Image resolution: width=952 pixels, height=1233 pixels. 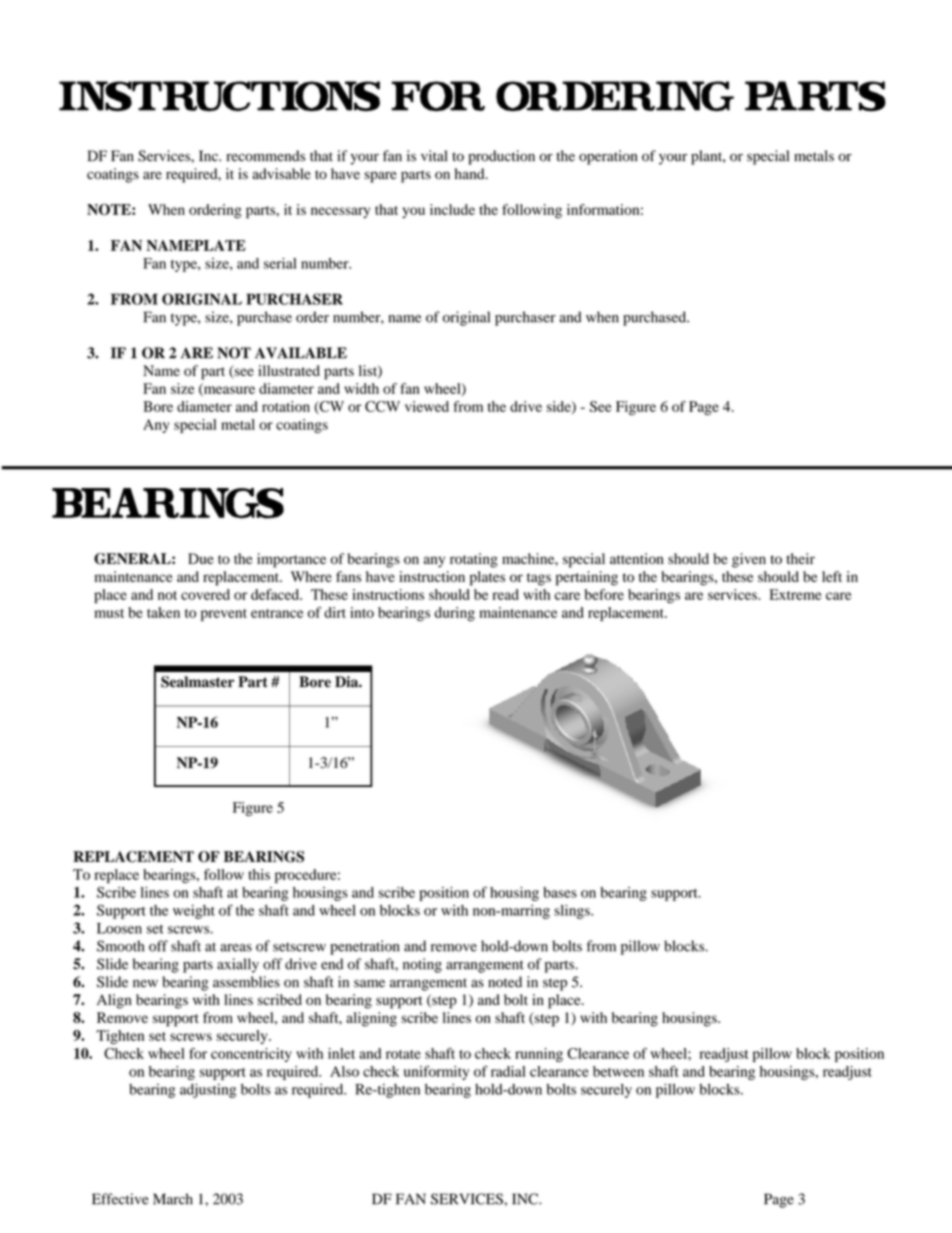 What do you see at coordinates (194, 912) in the screenshot?
I see `weight` at bounding box center [194, 912].
